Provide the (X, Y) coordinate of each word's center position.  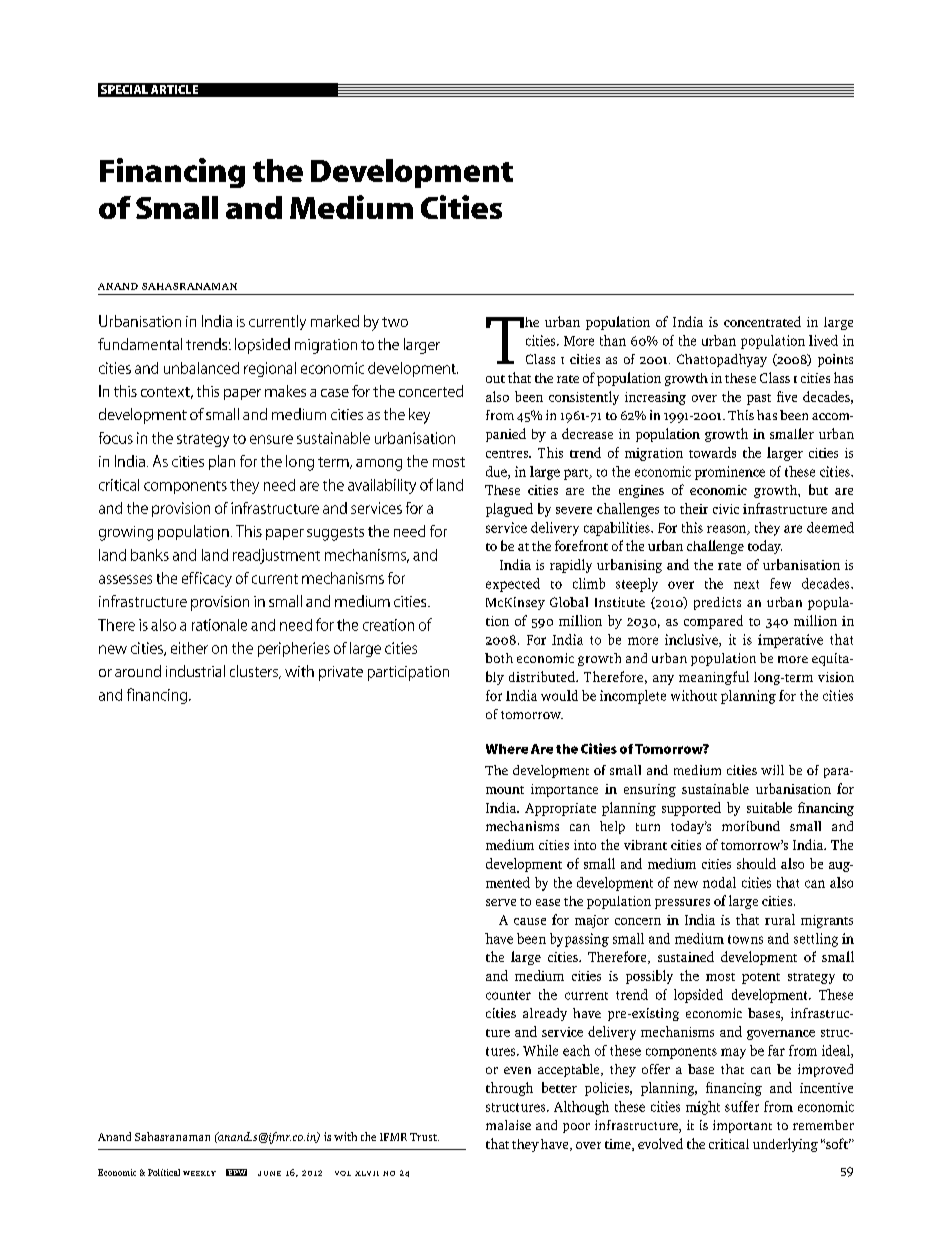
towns (745, 939)
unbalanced (201, 368)
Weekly (199, 1173)
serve (501, 902)
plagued (509, 510)
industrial (195, 671)
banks (150, 555)
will (772, 770)
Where (507, 749)
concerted (431, 391)
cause (530, 921)
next (746, 584)
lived (823, 340)
